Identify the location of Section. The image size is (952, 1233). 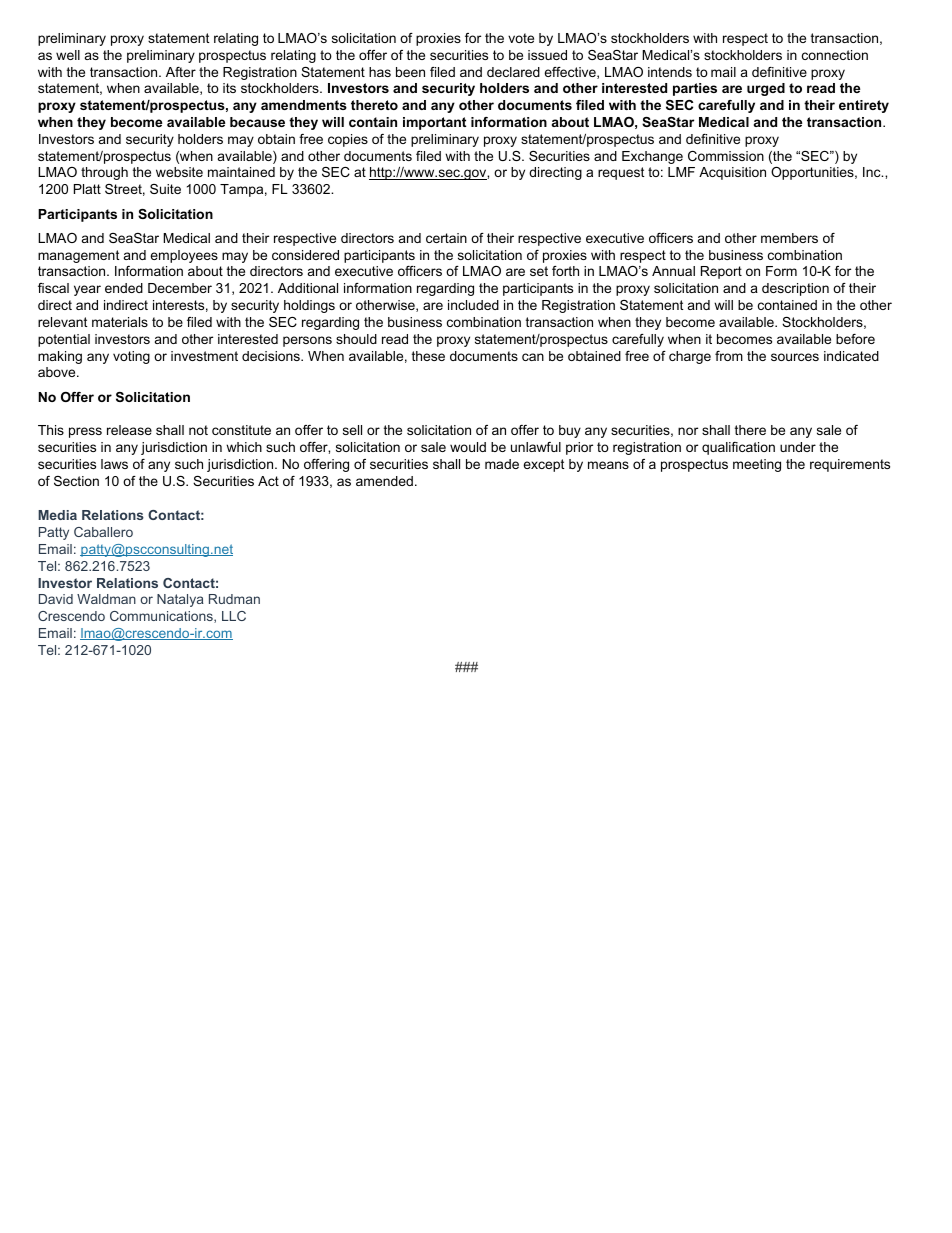
(76, 481).
